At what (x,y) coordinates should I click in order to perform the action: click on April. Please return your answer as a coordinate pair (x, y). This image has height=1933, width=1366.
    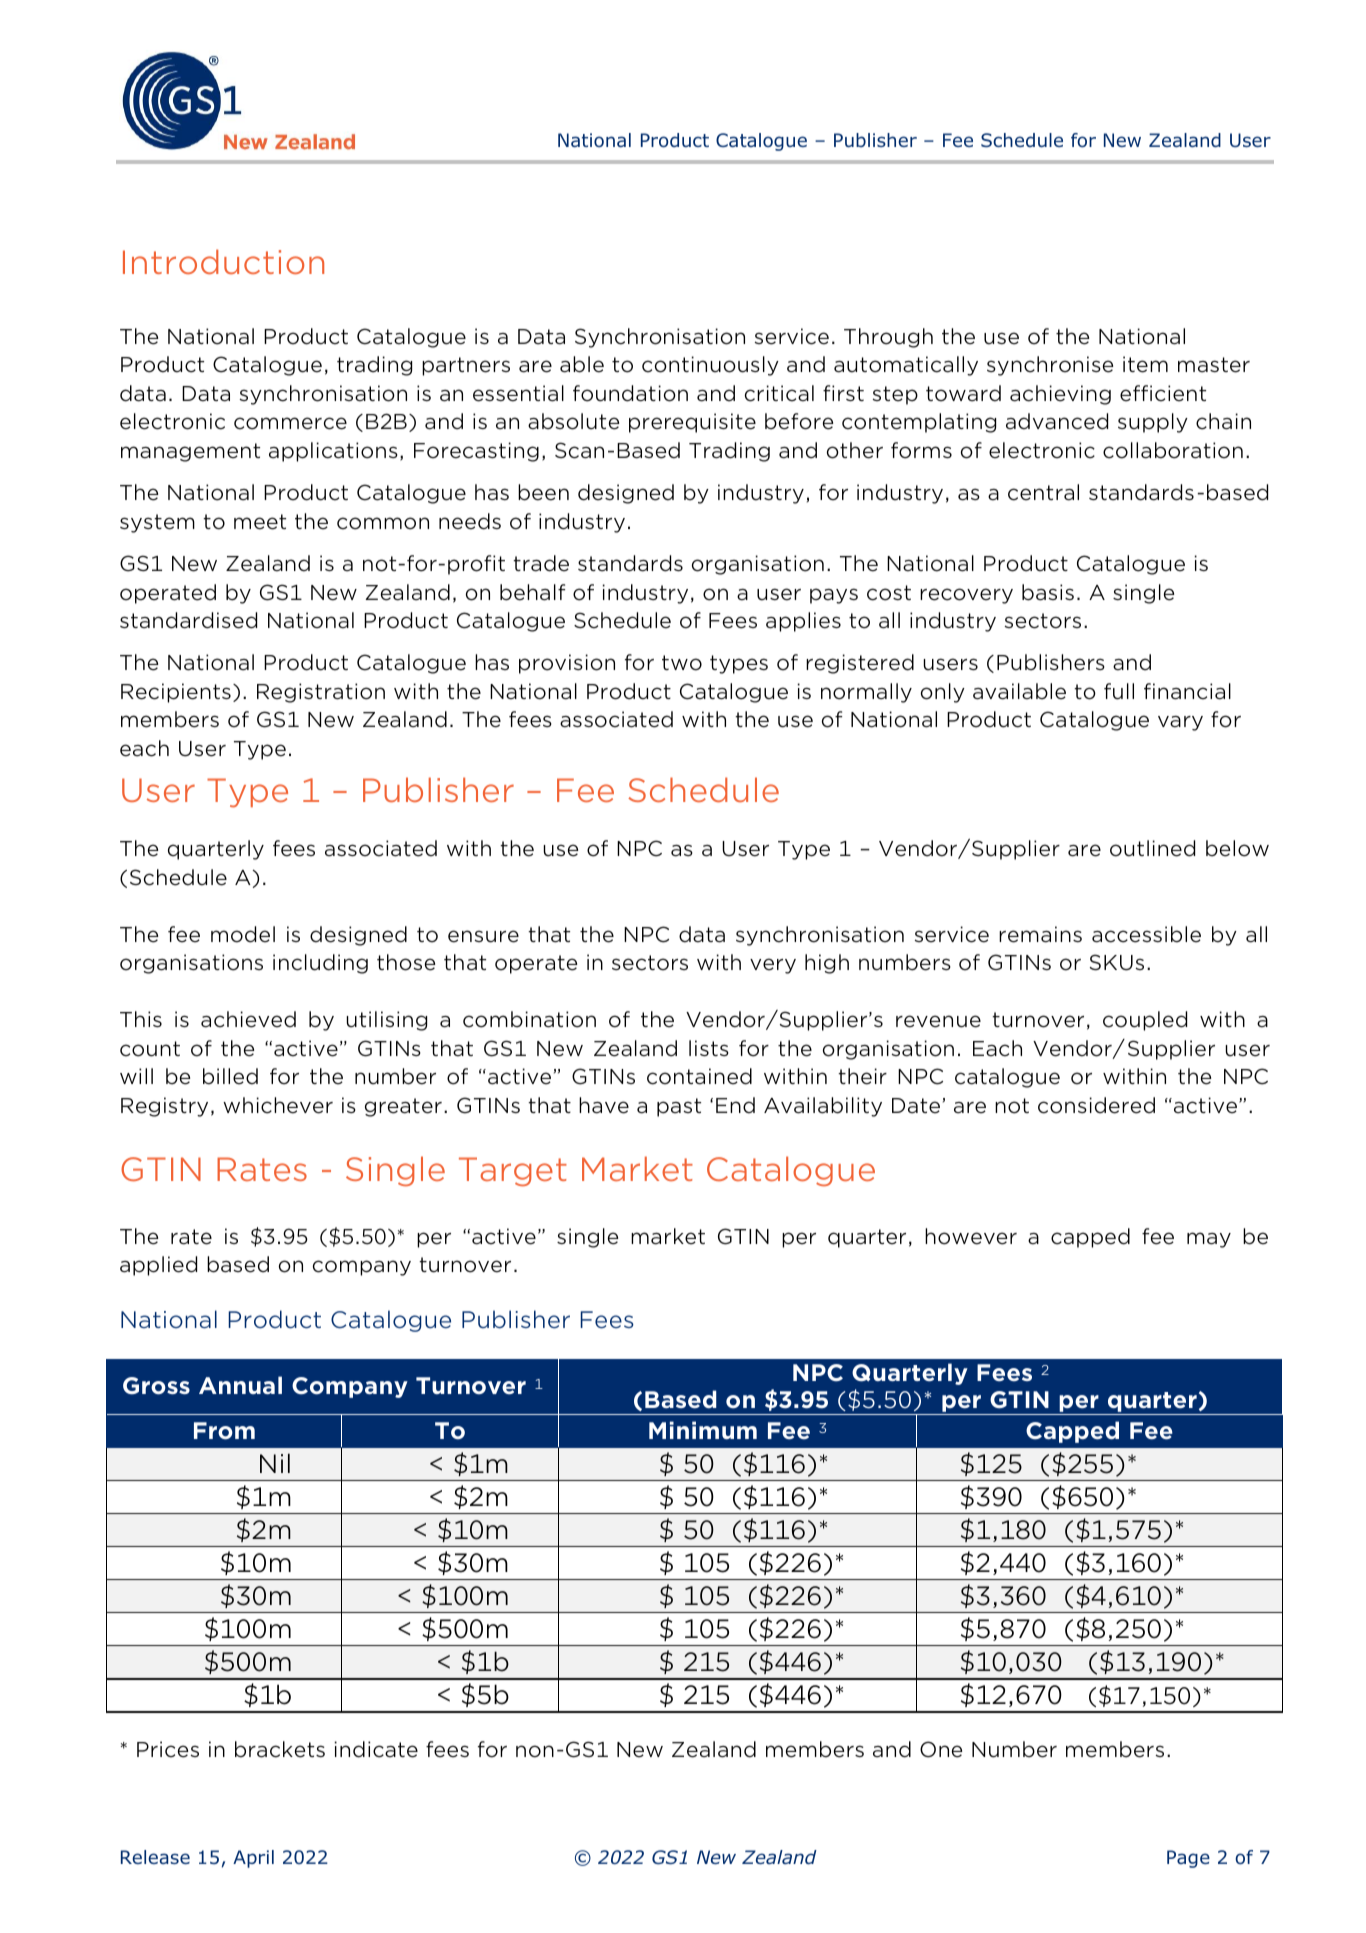
    Looking at the image, I should click on (253, 1859).
